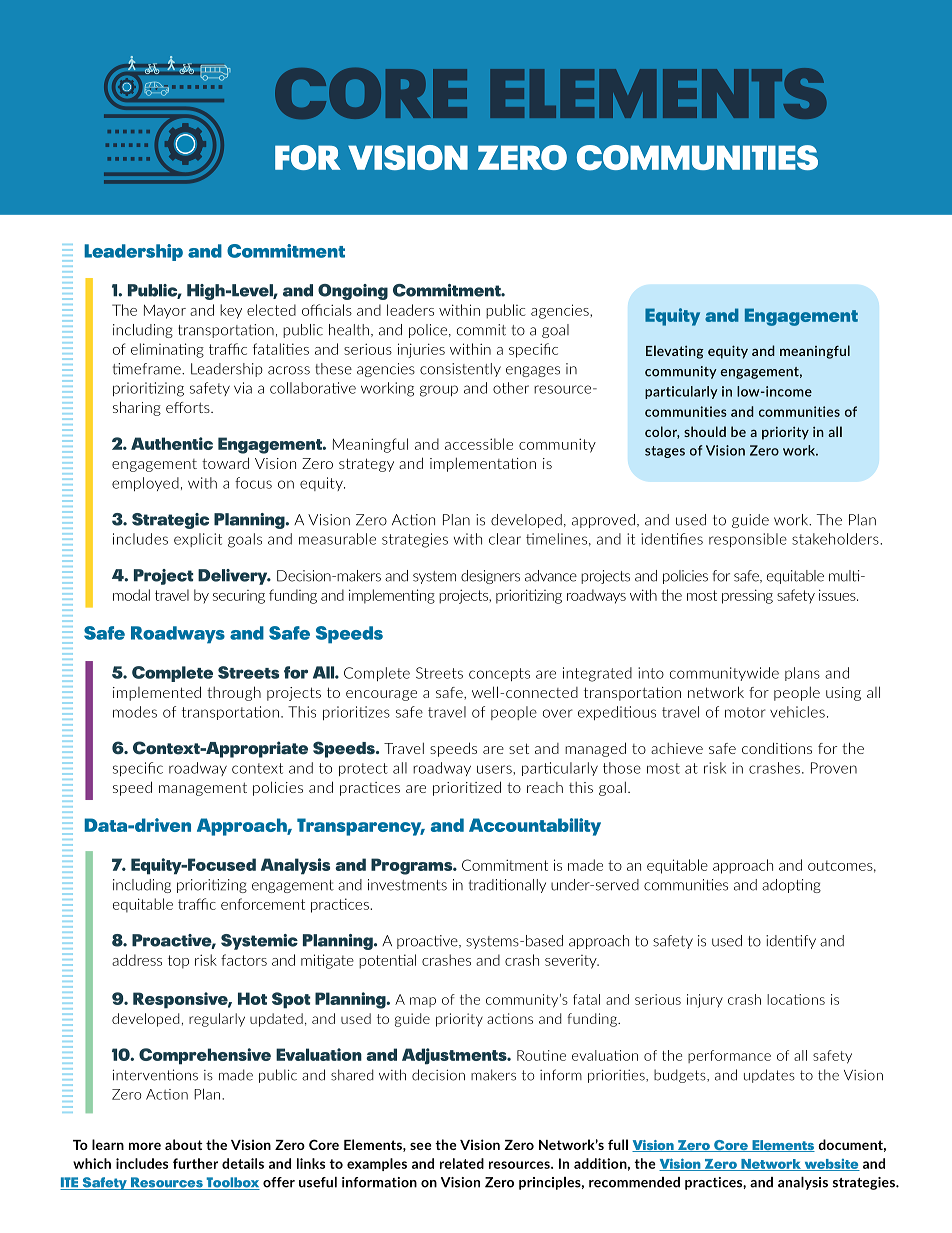  Describe the element at coordinates (831, 1165) in the screenshot. I see `website` at that location.
